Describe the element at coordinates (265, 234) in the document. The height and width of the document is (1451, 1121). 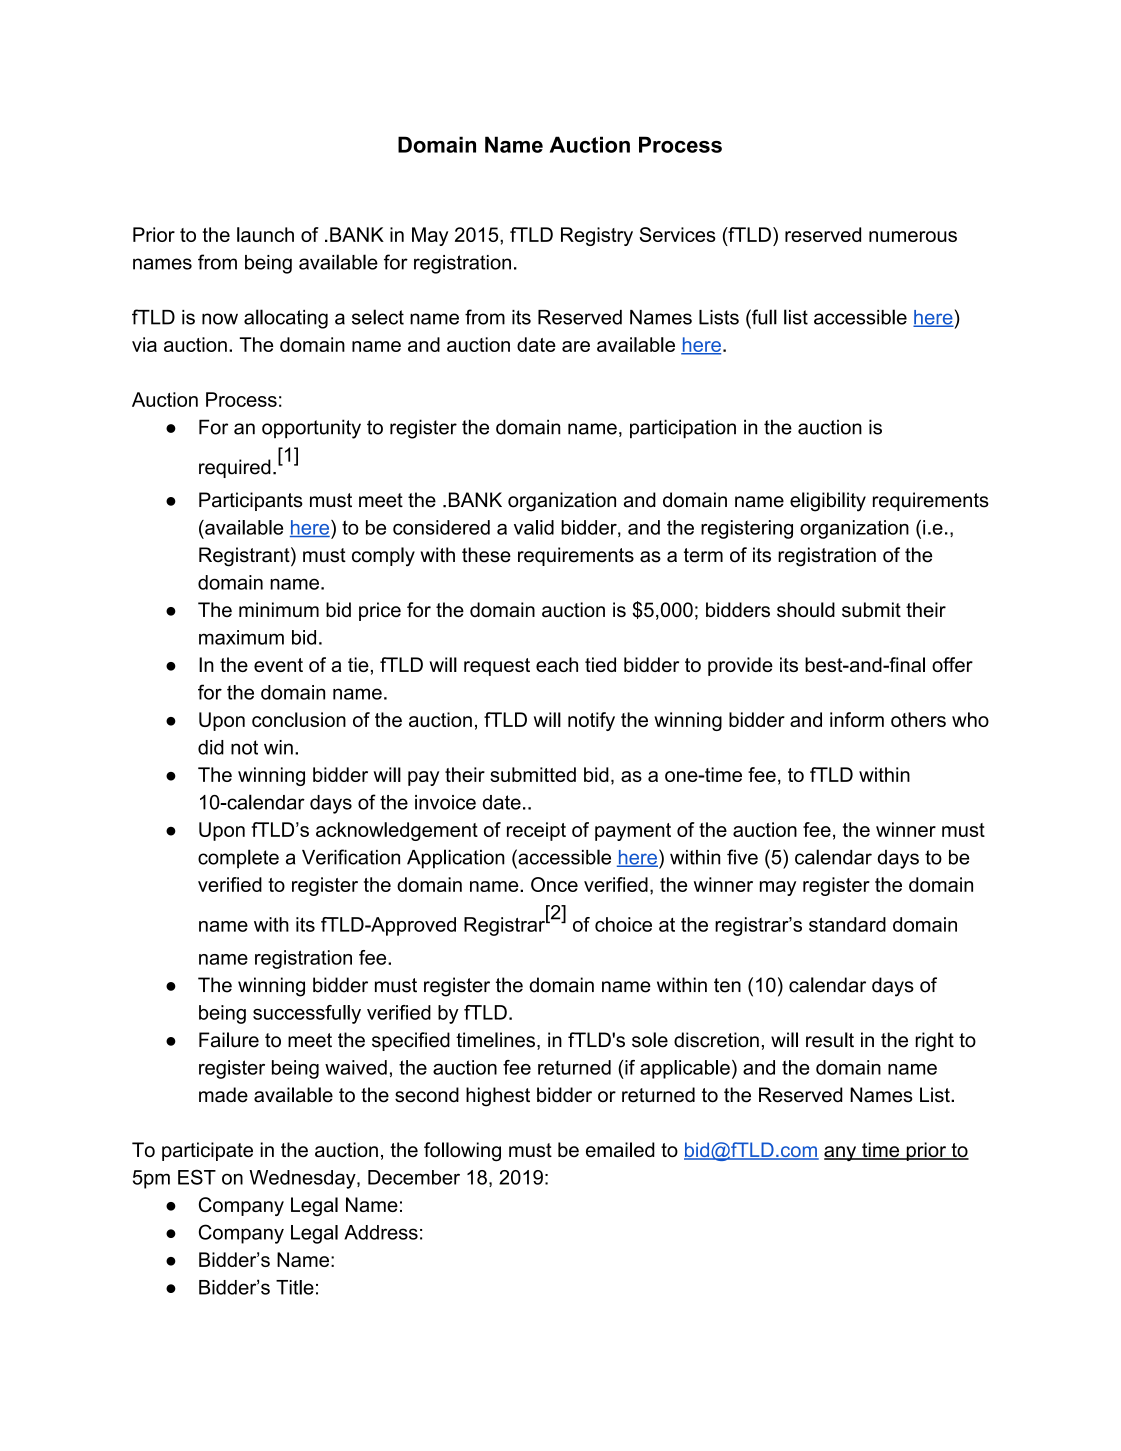
I see `launch` at that location.
